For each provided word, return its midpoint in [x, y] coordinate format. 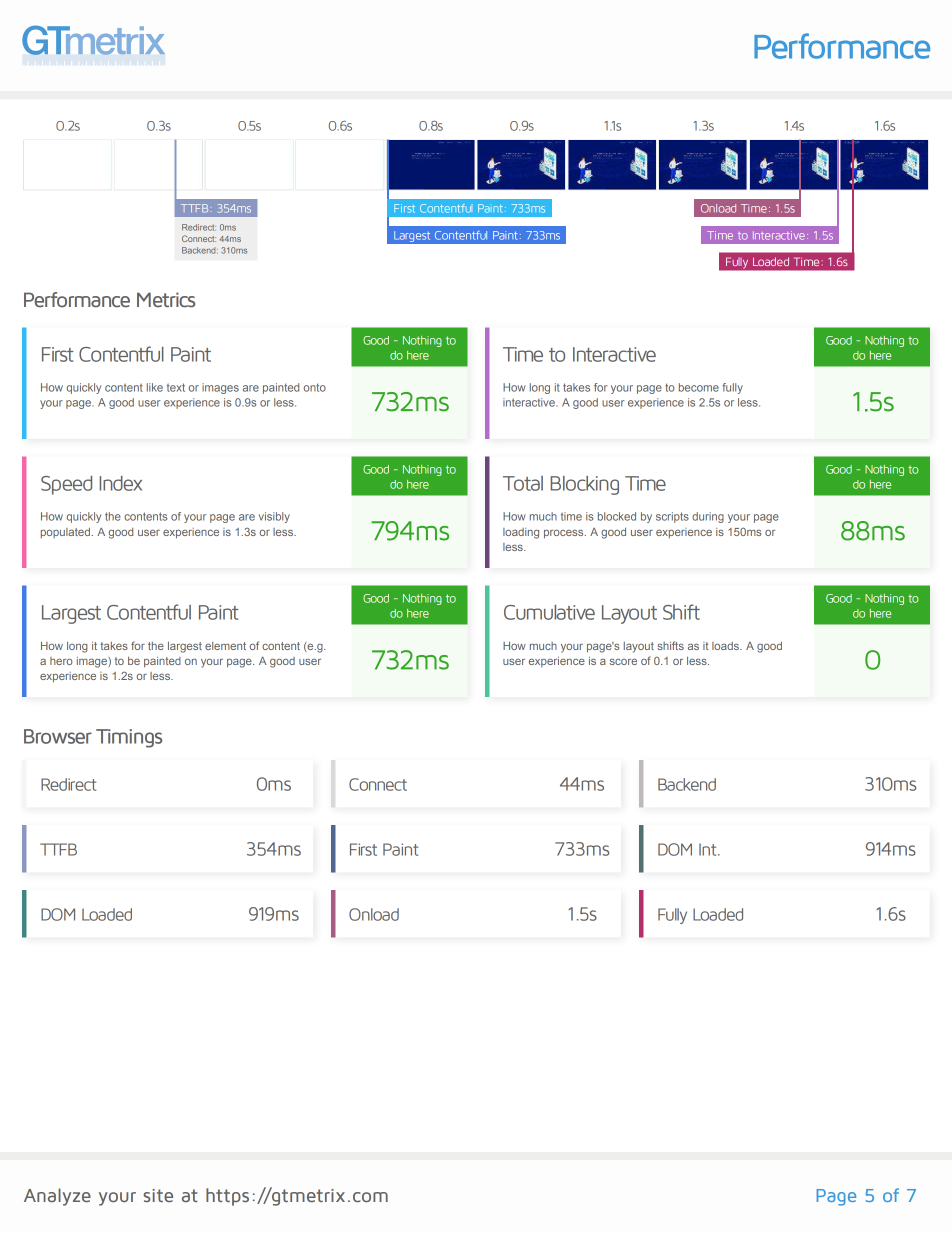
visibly [274, 517]
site [158, 1195]
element [225, 646]
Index [120, 483]
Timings [129, 738]
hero [61, 661]
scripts [672, 517]
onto [315, 387]
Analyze [57, 1197]
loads [726, 646]
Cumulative [549, 612]
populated [65, 533]
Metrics [166, 300]
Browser [58, 736]
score [623, 661]
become [699, 387]
